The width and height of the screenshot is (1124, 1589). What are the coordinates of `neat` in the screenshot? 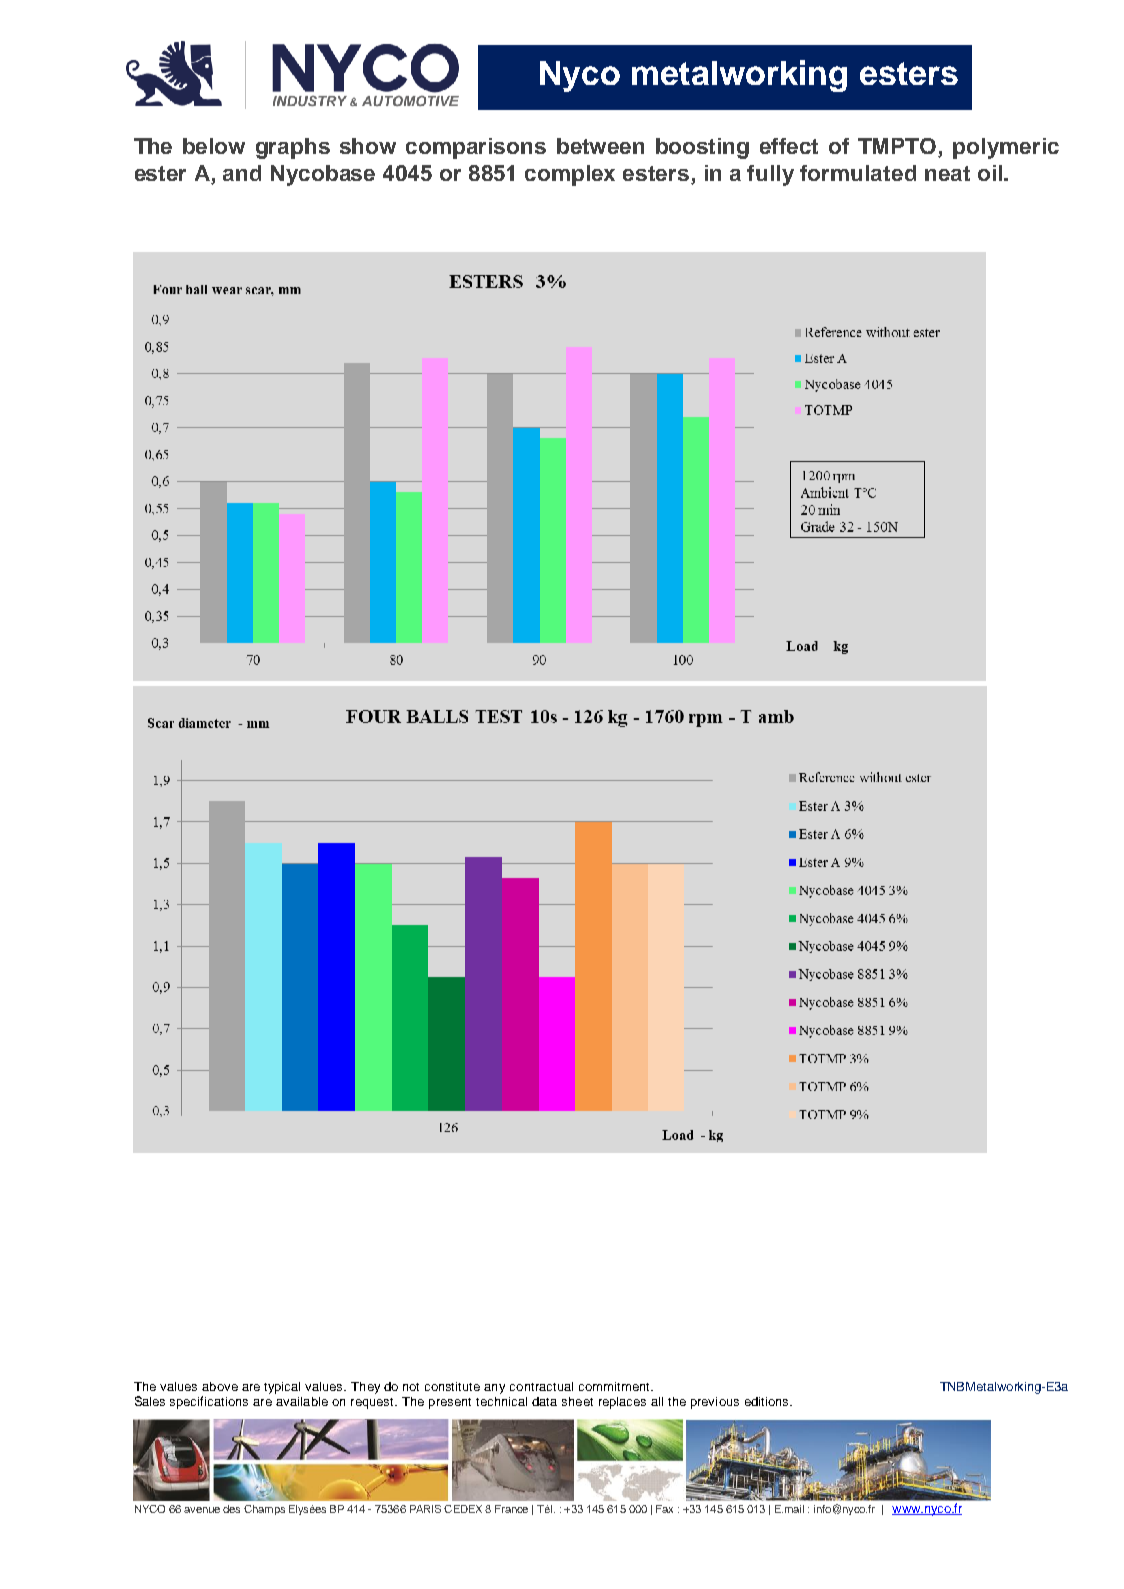 It's located at (947, 173).
